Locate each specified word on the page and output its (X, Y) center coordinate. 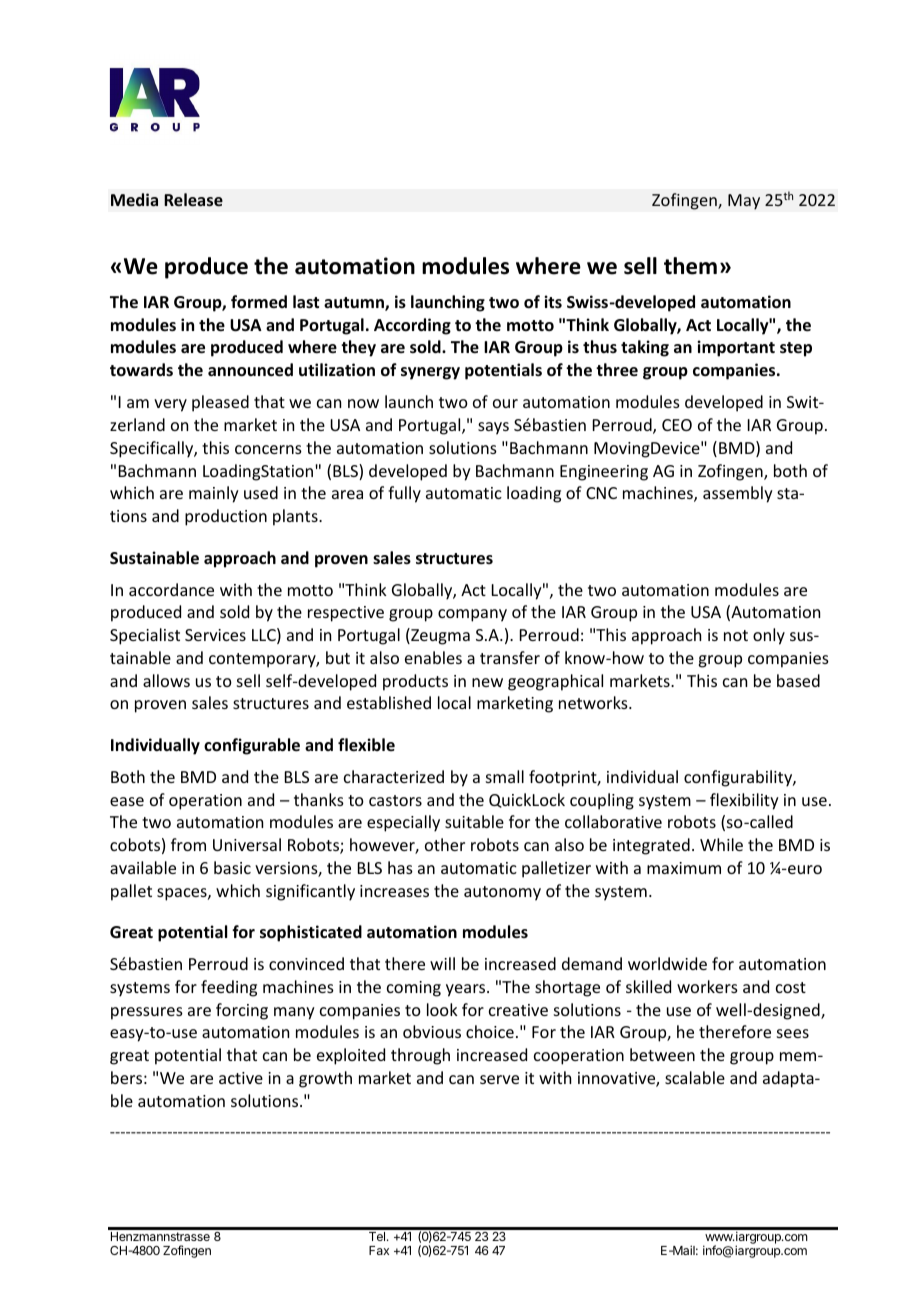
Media (134, 199)
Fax (379, 1250)
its (553, 301)
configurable (252, 746)
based (798, 680)
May (744, 202)
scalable (695, 1077)
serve (499, 1079)
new (487, 682)
